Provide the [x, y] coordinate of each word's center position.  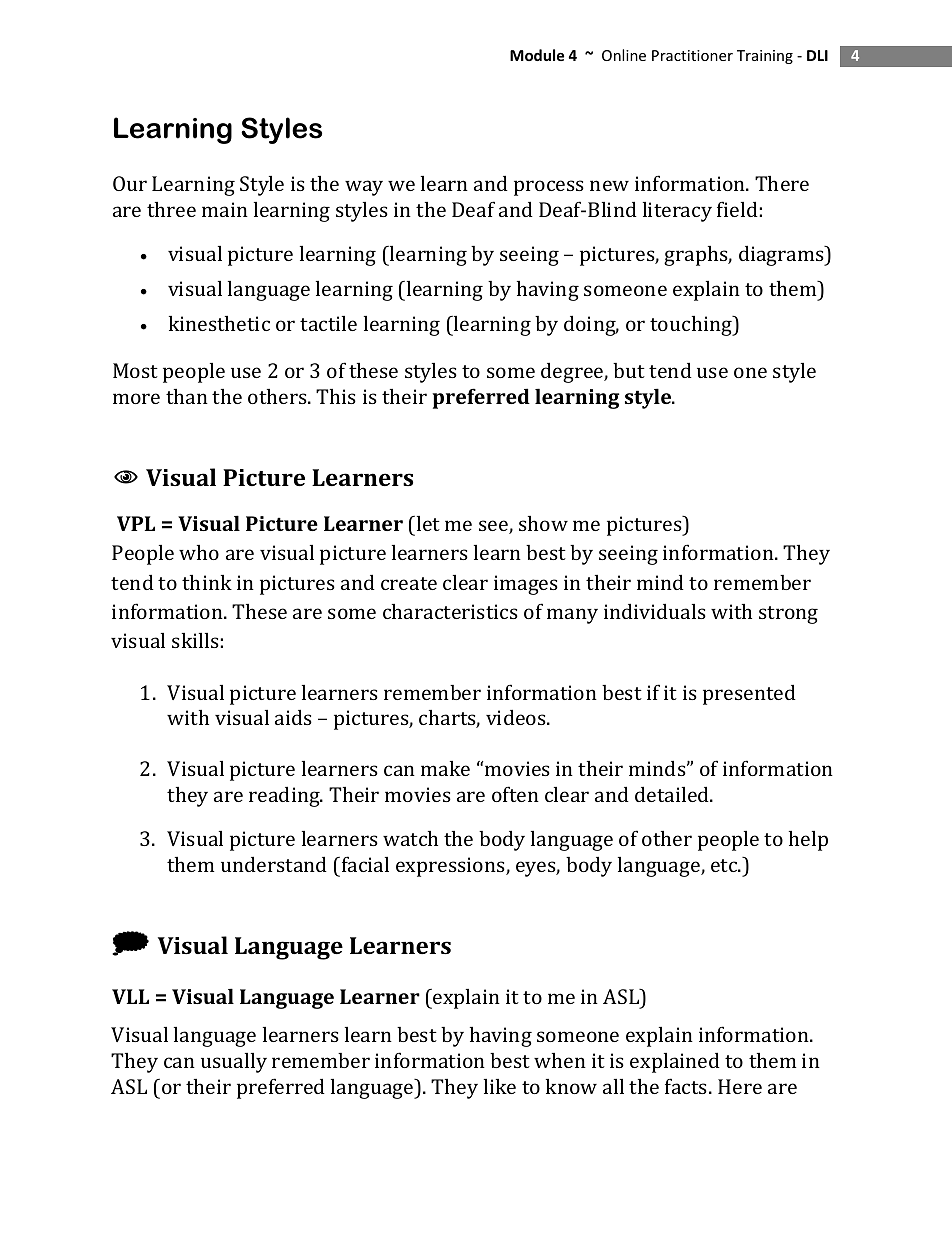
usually [234, 1063]
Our [130, 183]
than [187, 396]
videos [517, 717]
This [336, 396]
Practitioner [692, 55]
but [629, 370]
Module [537, 55]
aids [293, 717]
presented [749, 694]
